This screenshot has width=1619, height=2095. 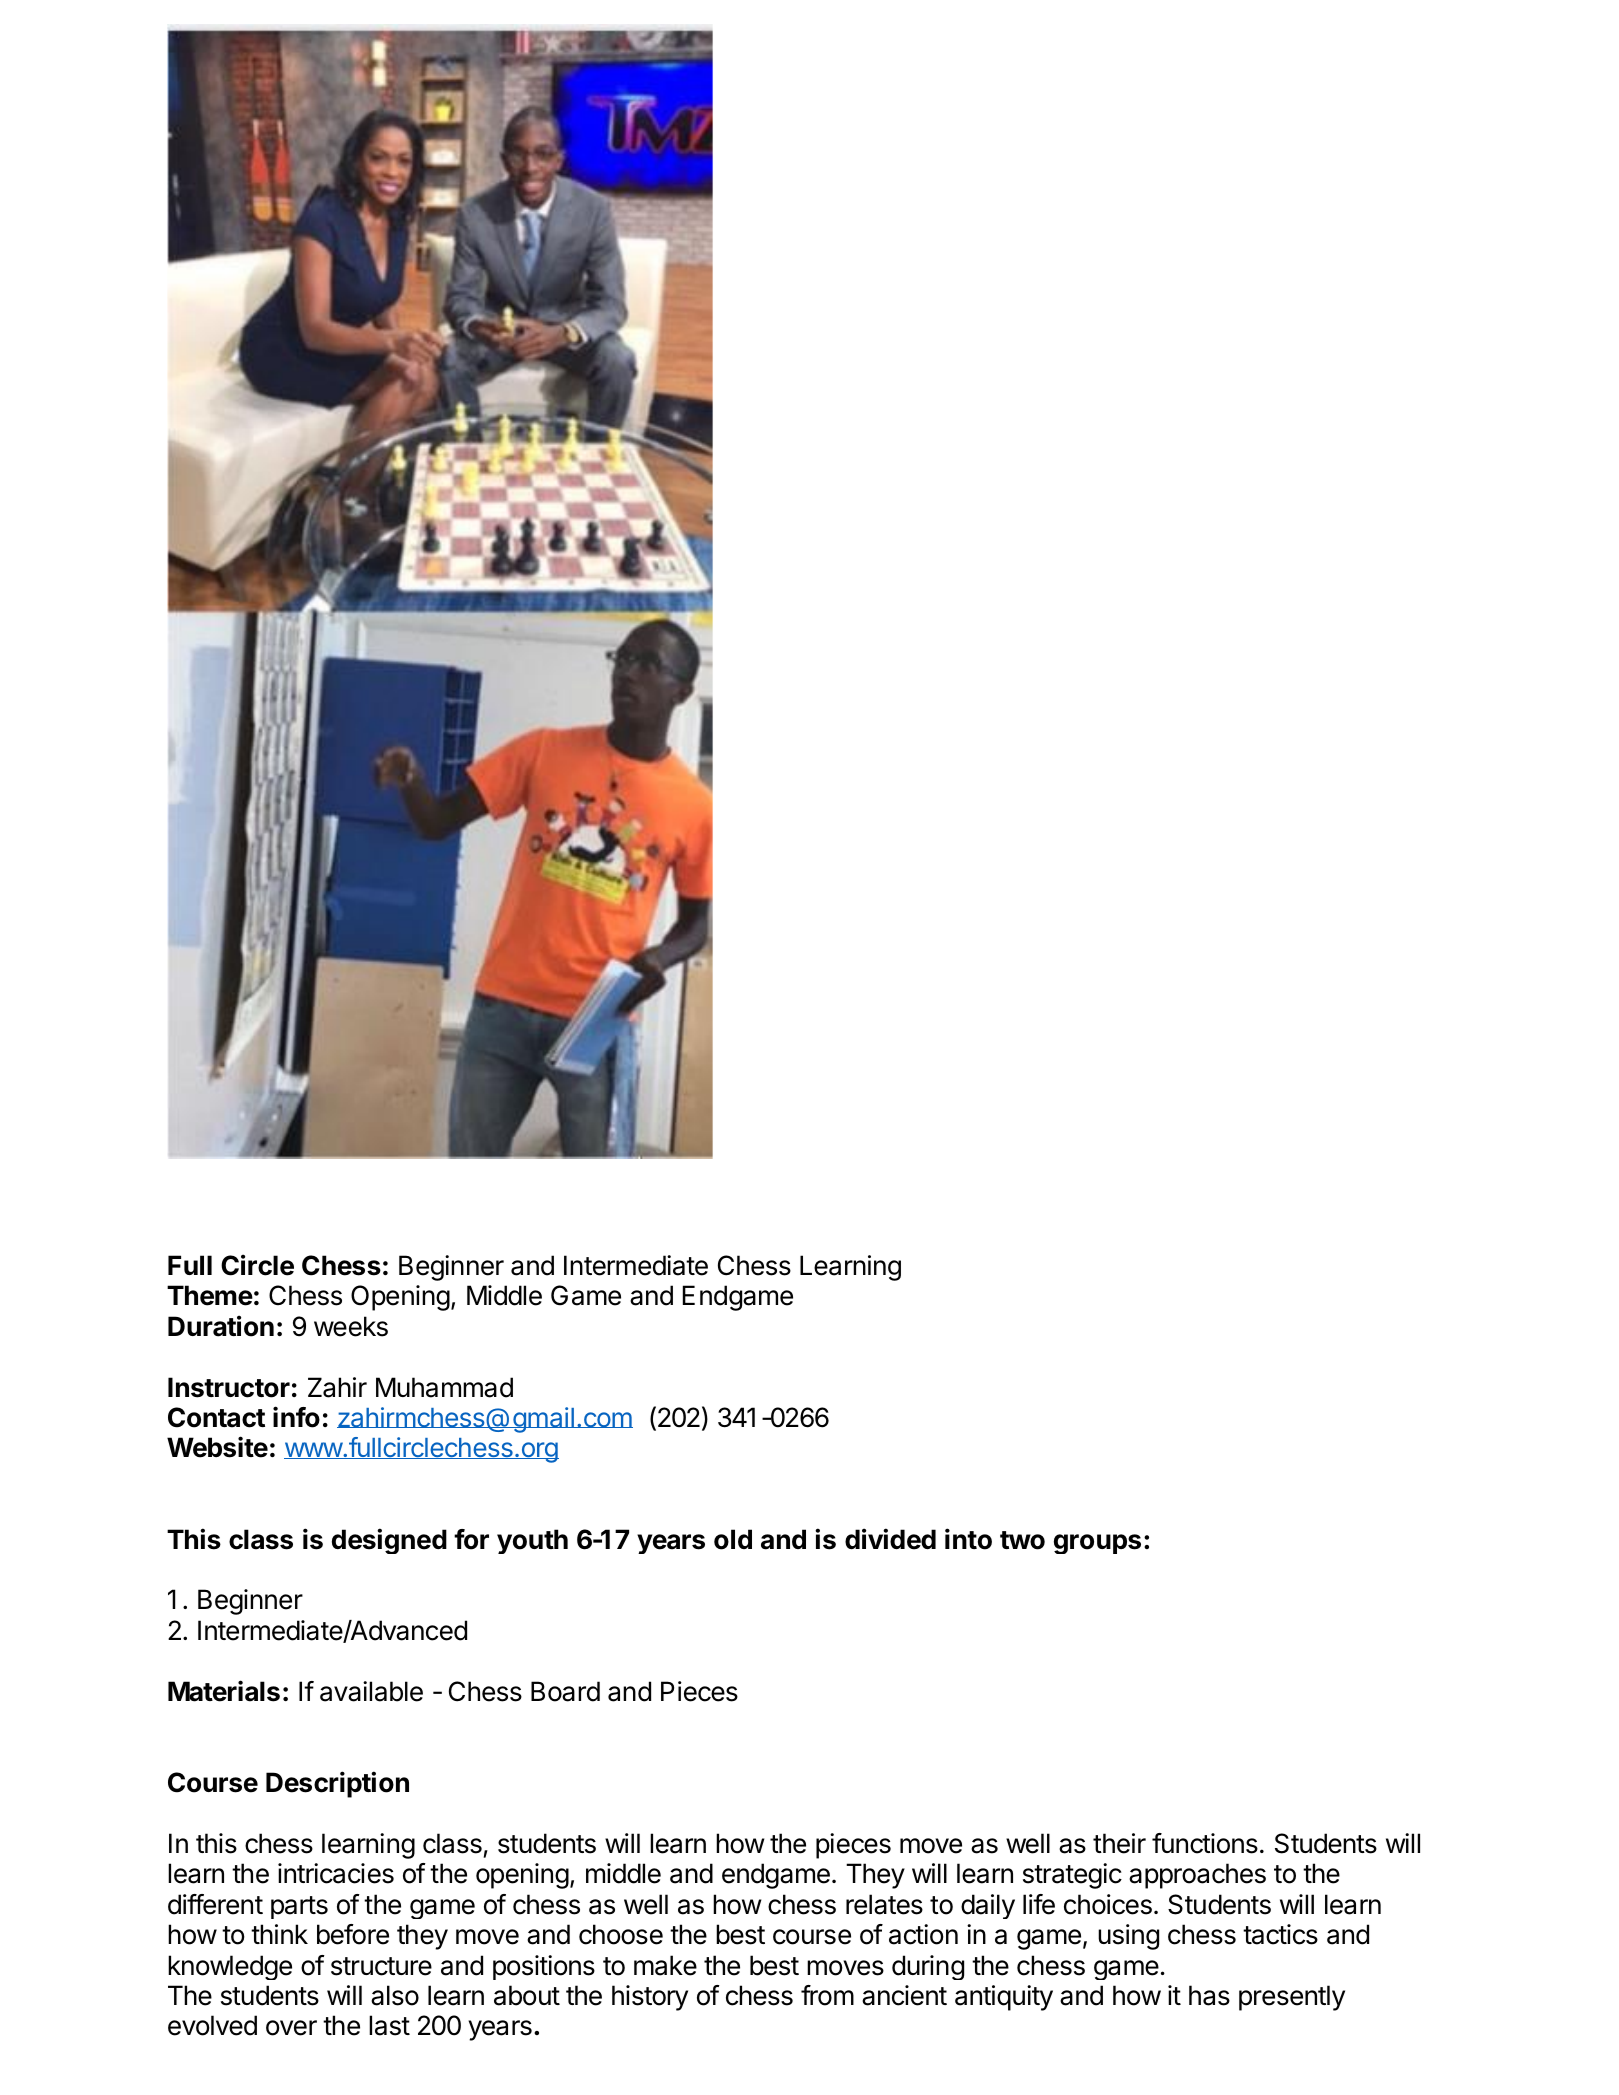 I want to click on their, so click(x=1119, y=1843).
